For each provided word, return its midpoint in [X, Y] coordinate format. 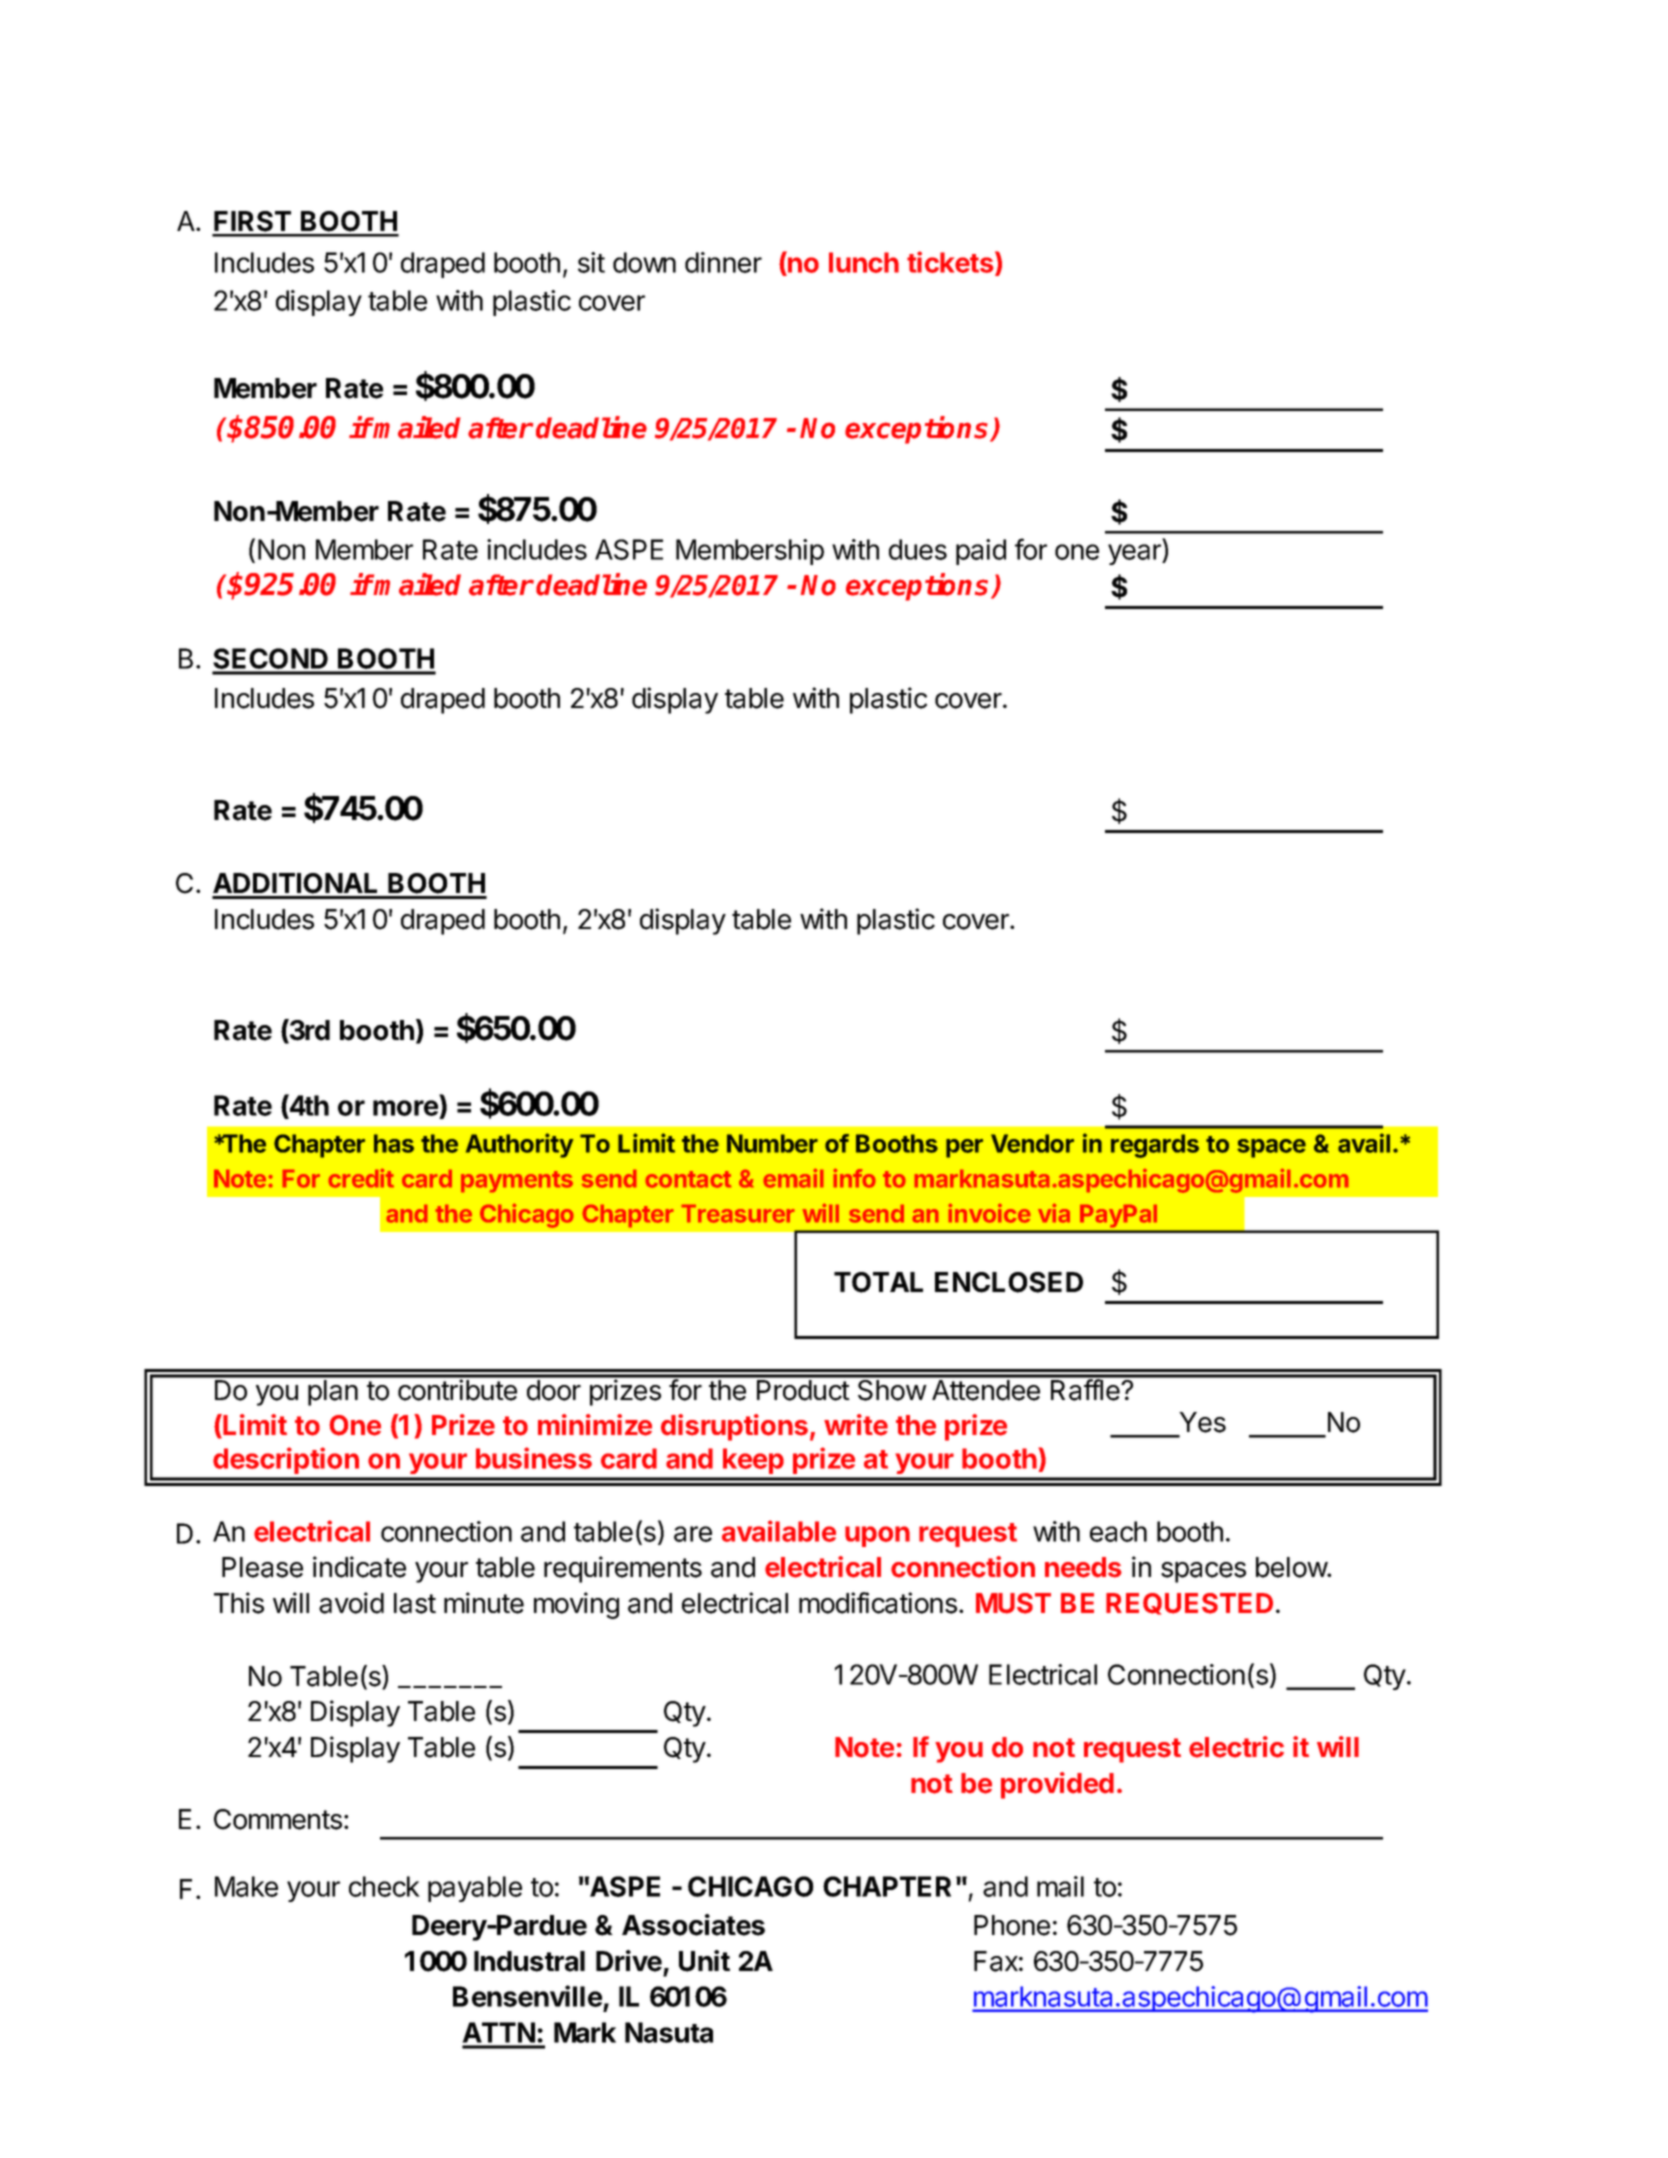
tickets [951, 263]
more [406, 1109]
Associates [693, 1925]
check [384, 1886]
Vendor [1032, 1143]
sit [591, 262]
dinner [723, 262]
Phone [1012, 1925]
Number [772, 1143]
